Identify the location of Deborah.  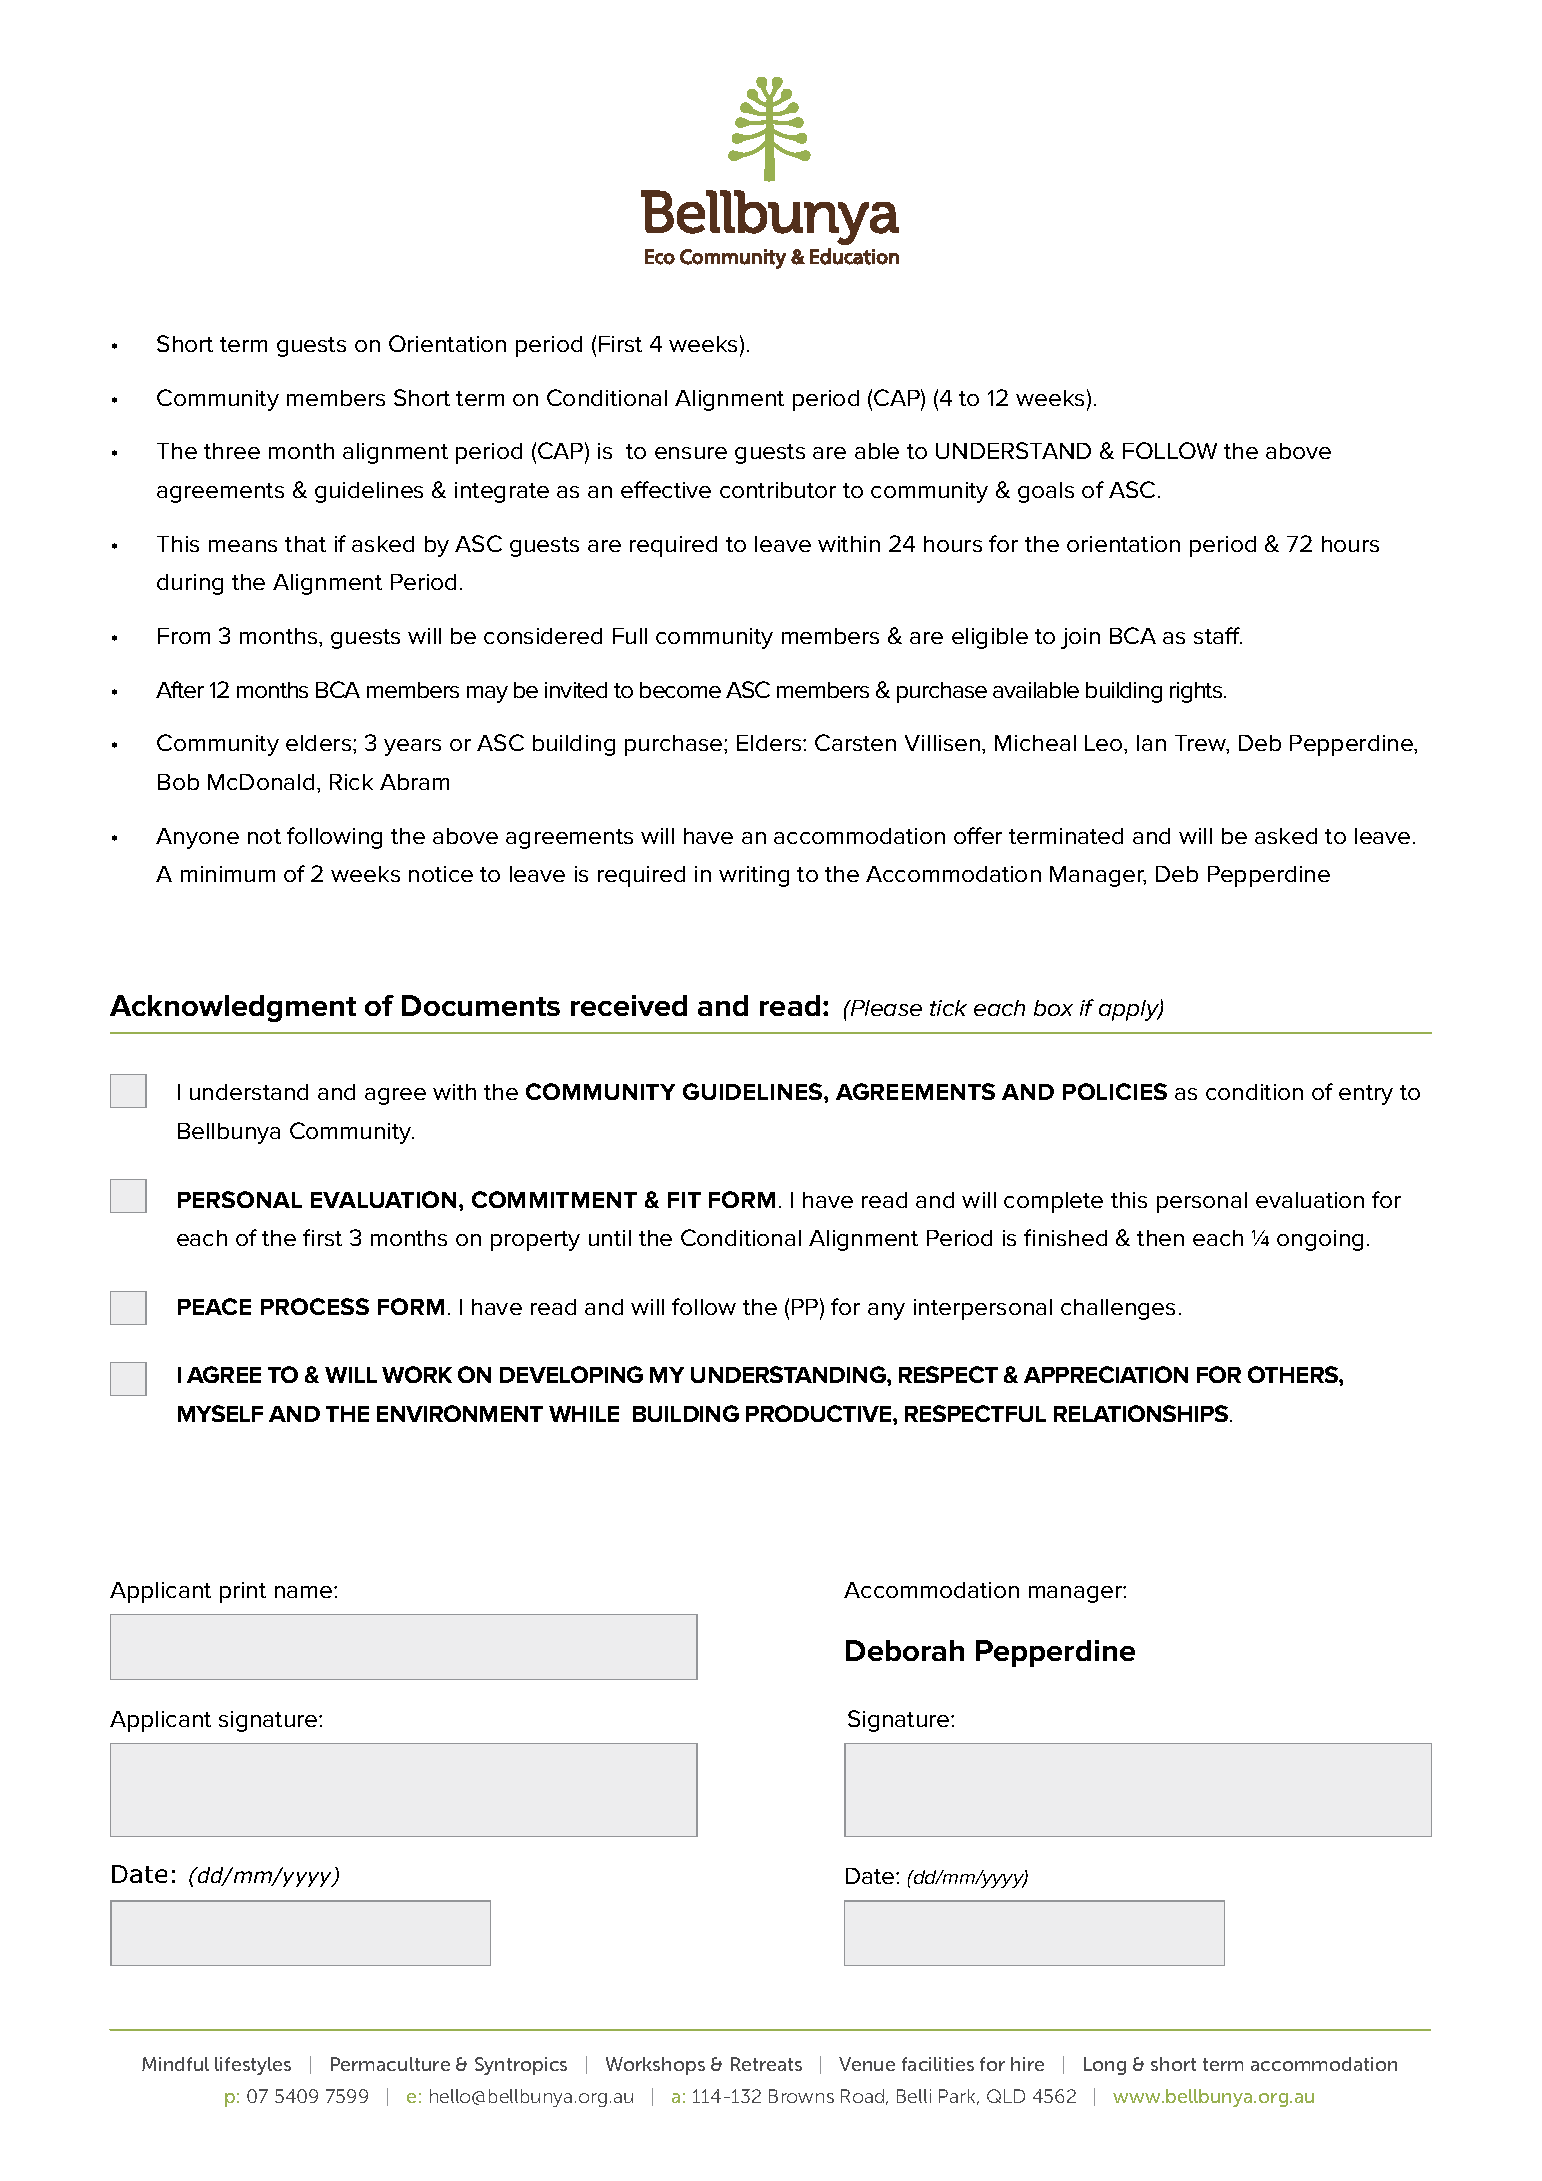
(905, 1650).
